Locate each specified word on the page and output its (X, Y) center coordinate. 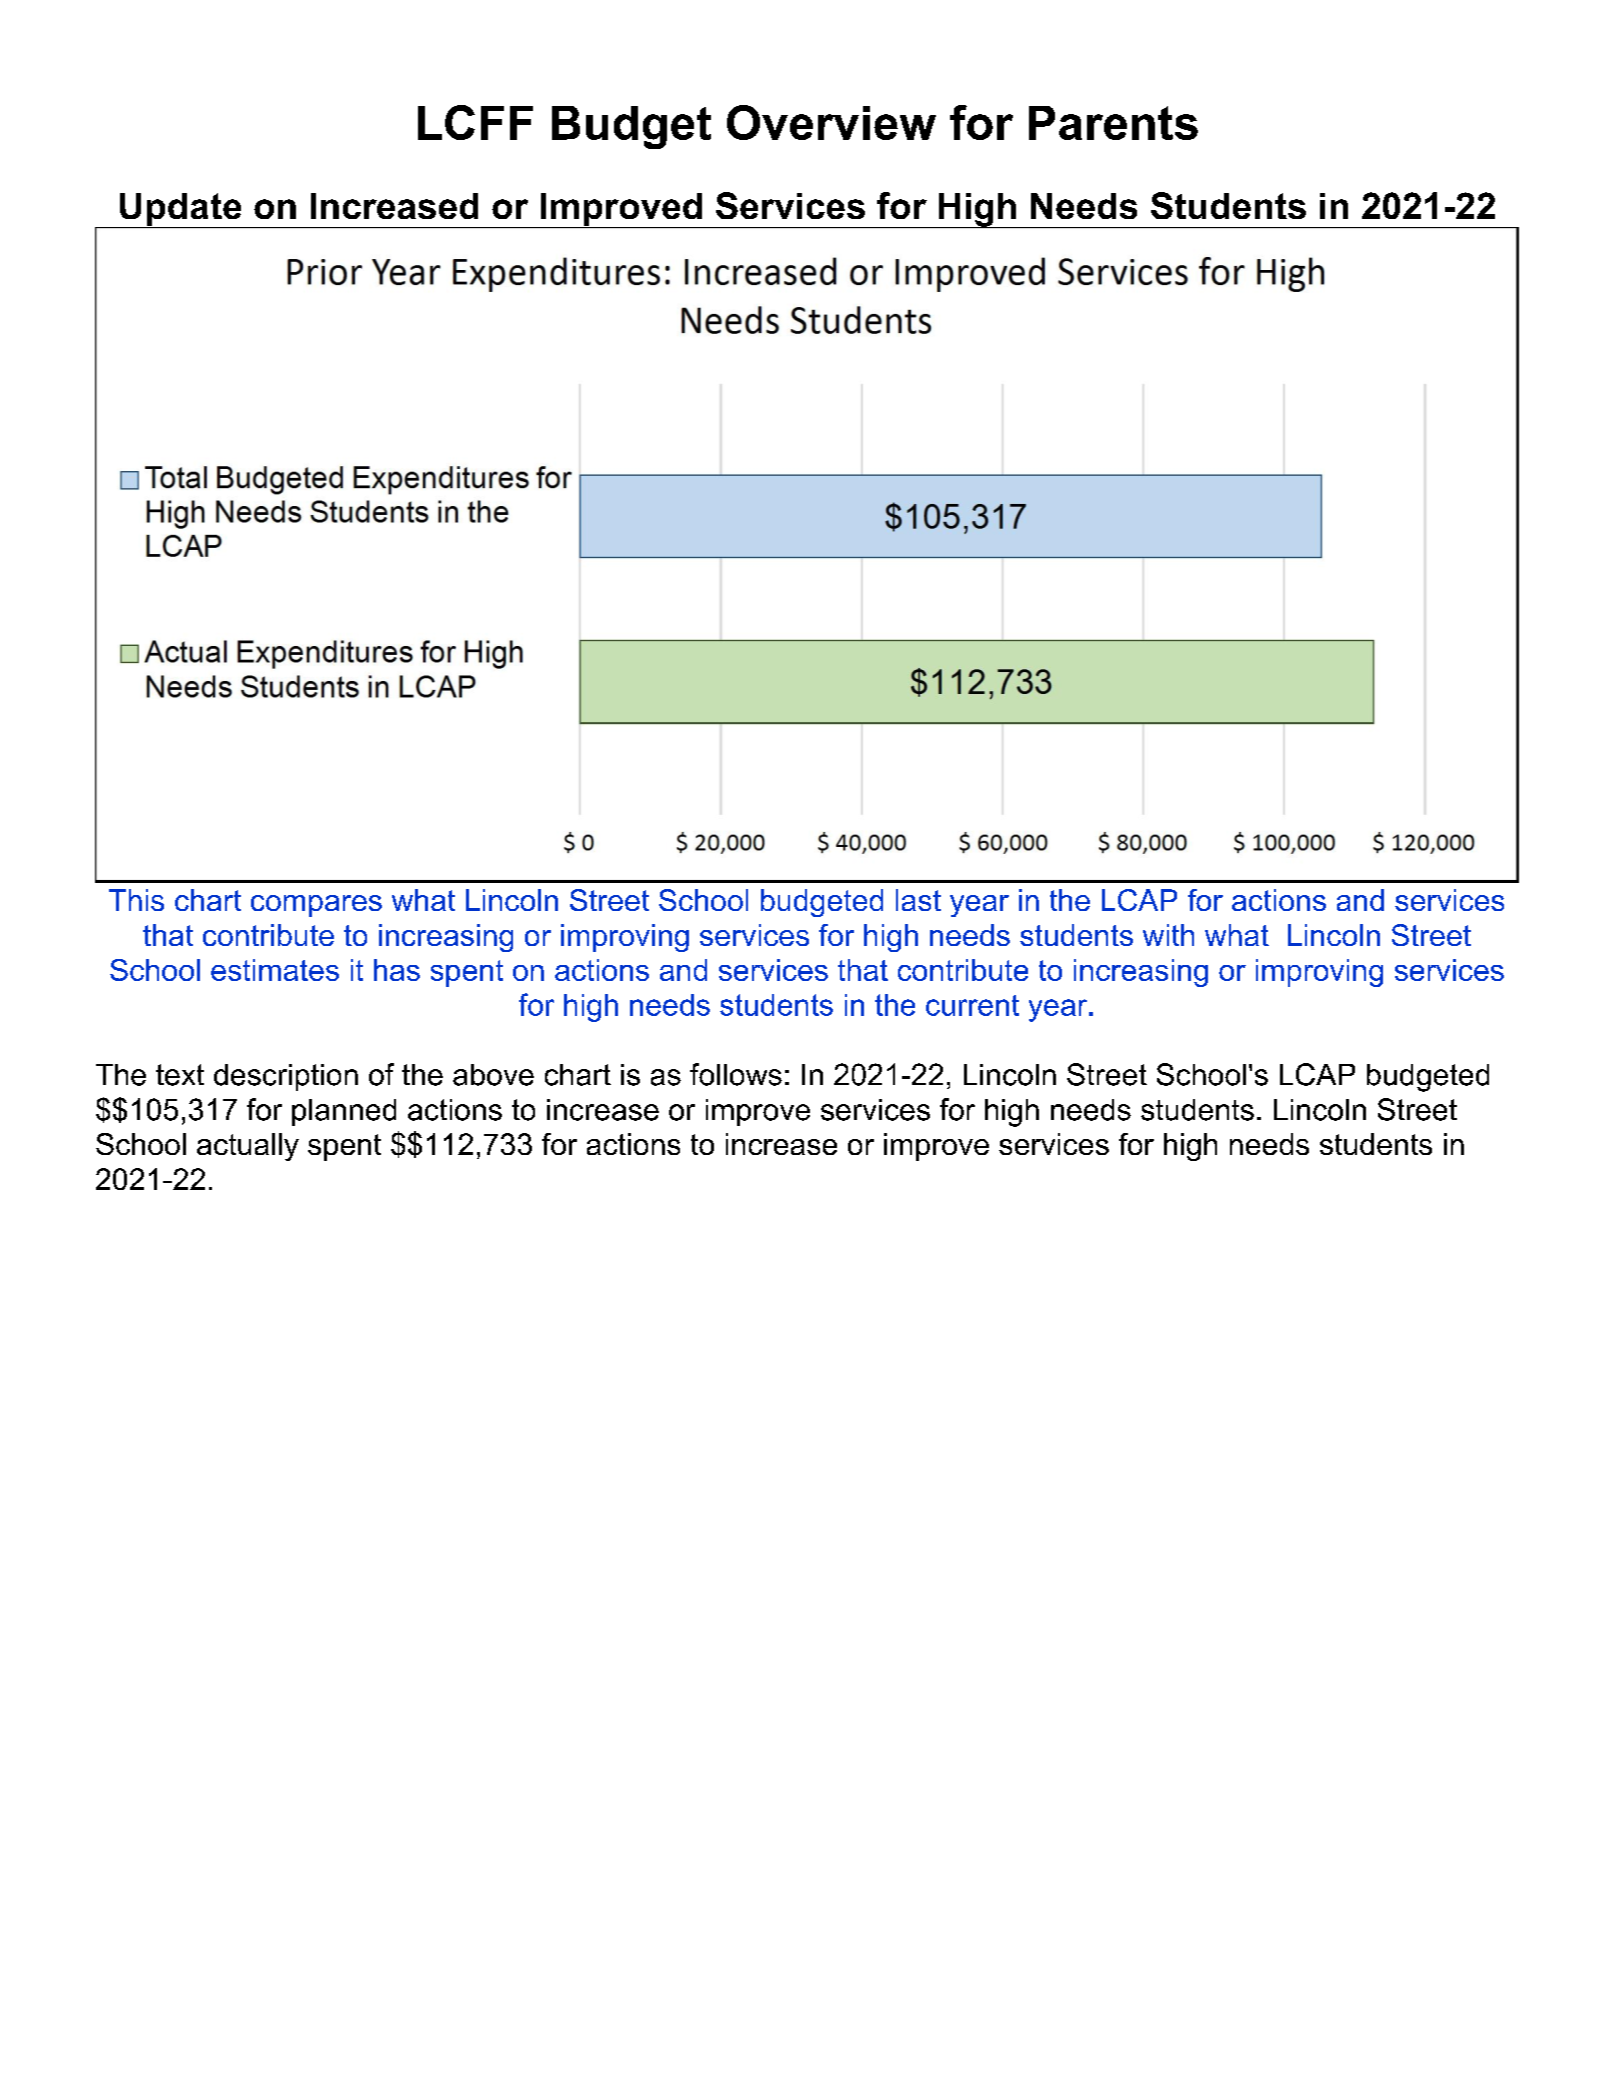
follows (736, 1074)
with (1168, 935)
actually (248, 1147)
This (136, 900)
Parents (1113, 123)
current (972, 1005)
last (918, 900)
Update (181, 210)
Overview (831, 122)
